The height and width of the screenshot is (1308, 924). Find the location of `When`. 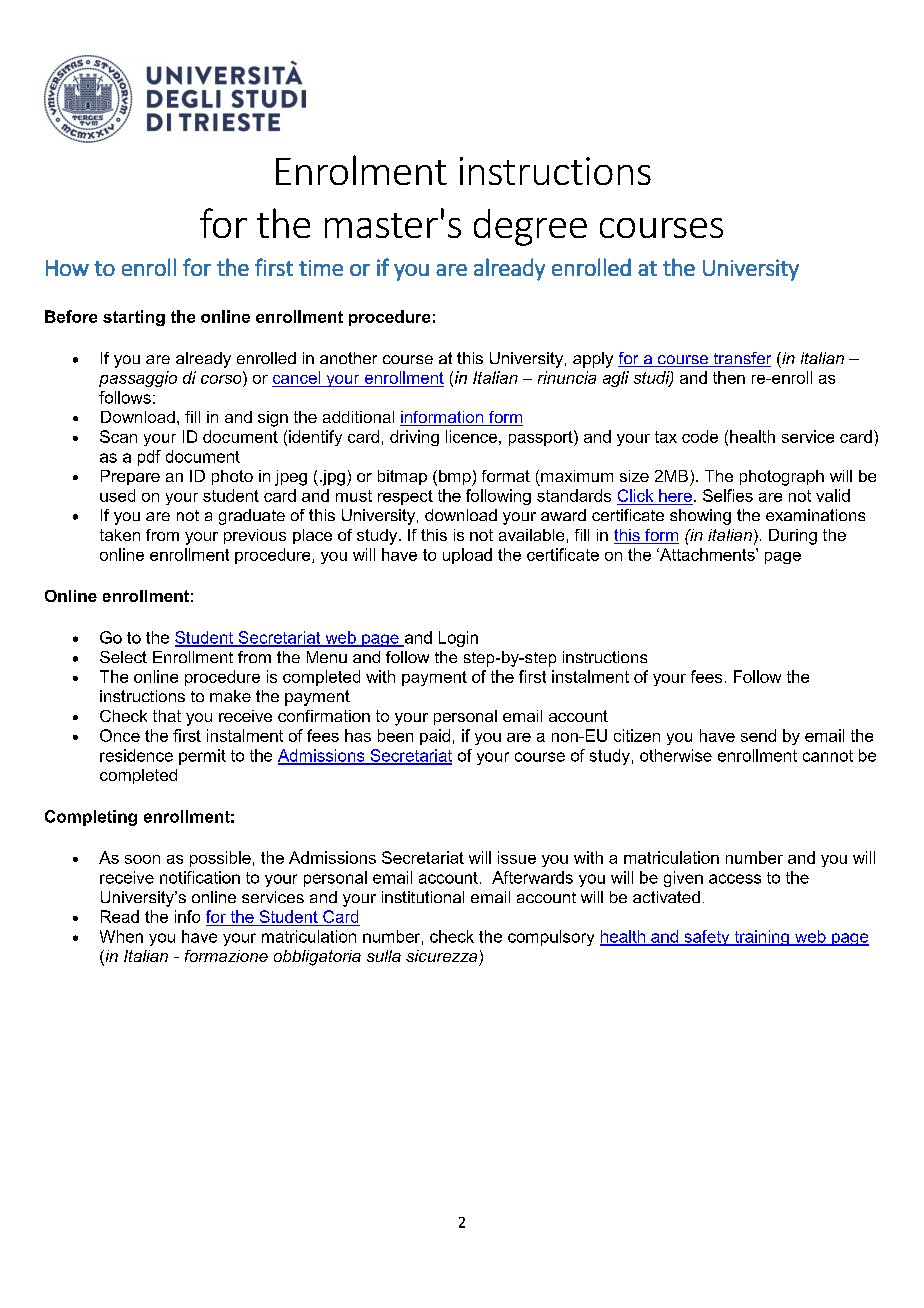

When is located at coordinates (121, 936).
